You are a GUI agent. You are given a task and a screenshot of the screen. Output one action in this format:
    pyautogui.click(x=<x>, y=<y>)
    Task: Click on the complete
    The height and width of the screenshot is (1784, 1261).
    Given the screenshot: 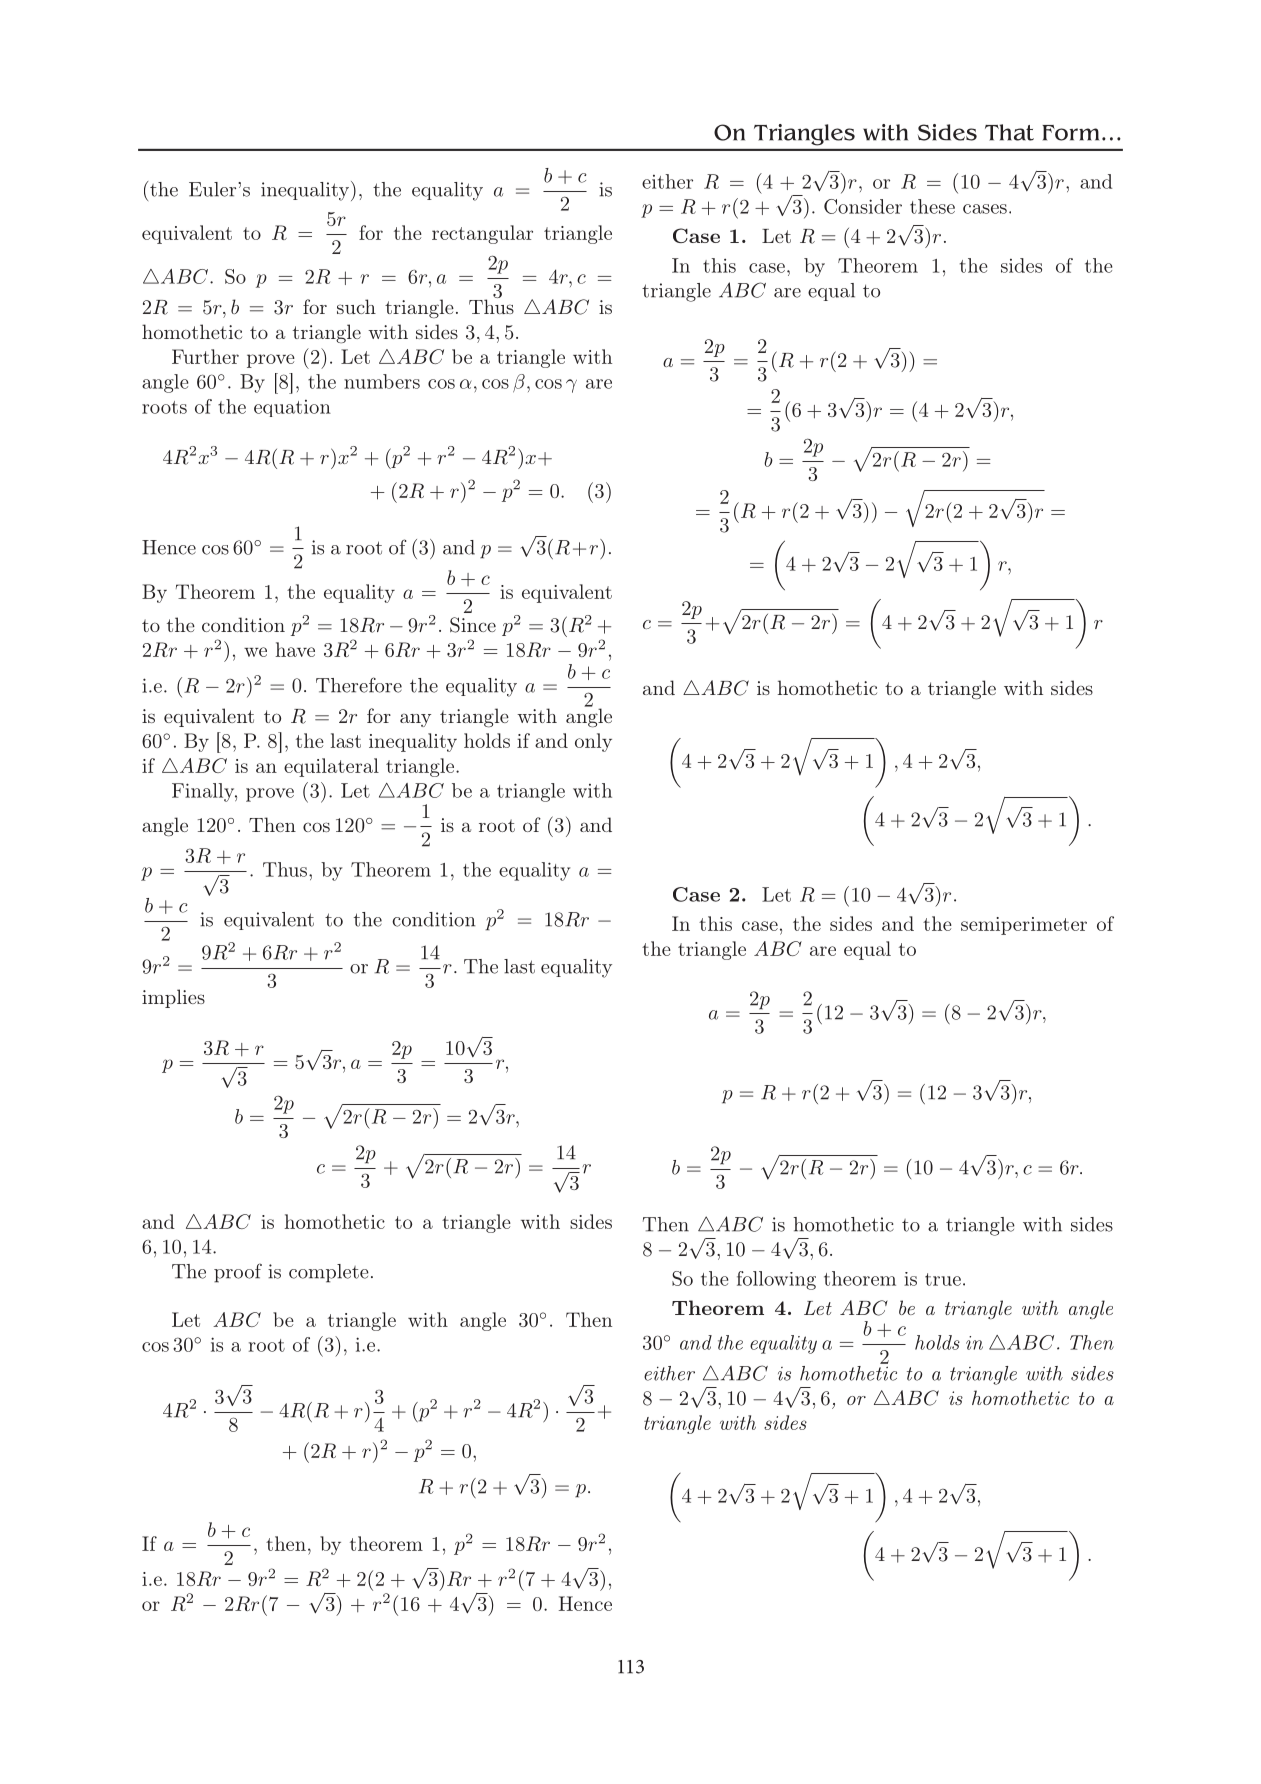 What is the action you would take?
    pyautogui.click(x=329, y=1273)
